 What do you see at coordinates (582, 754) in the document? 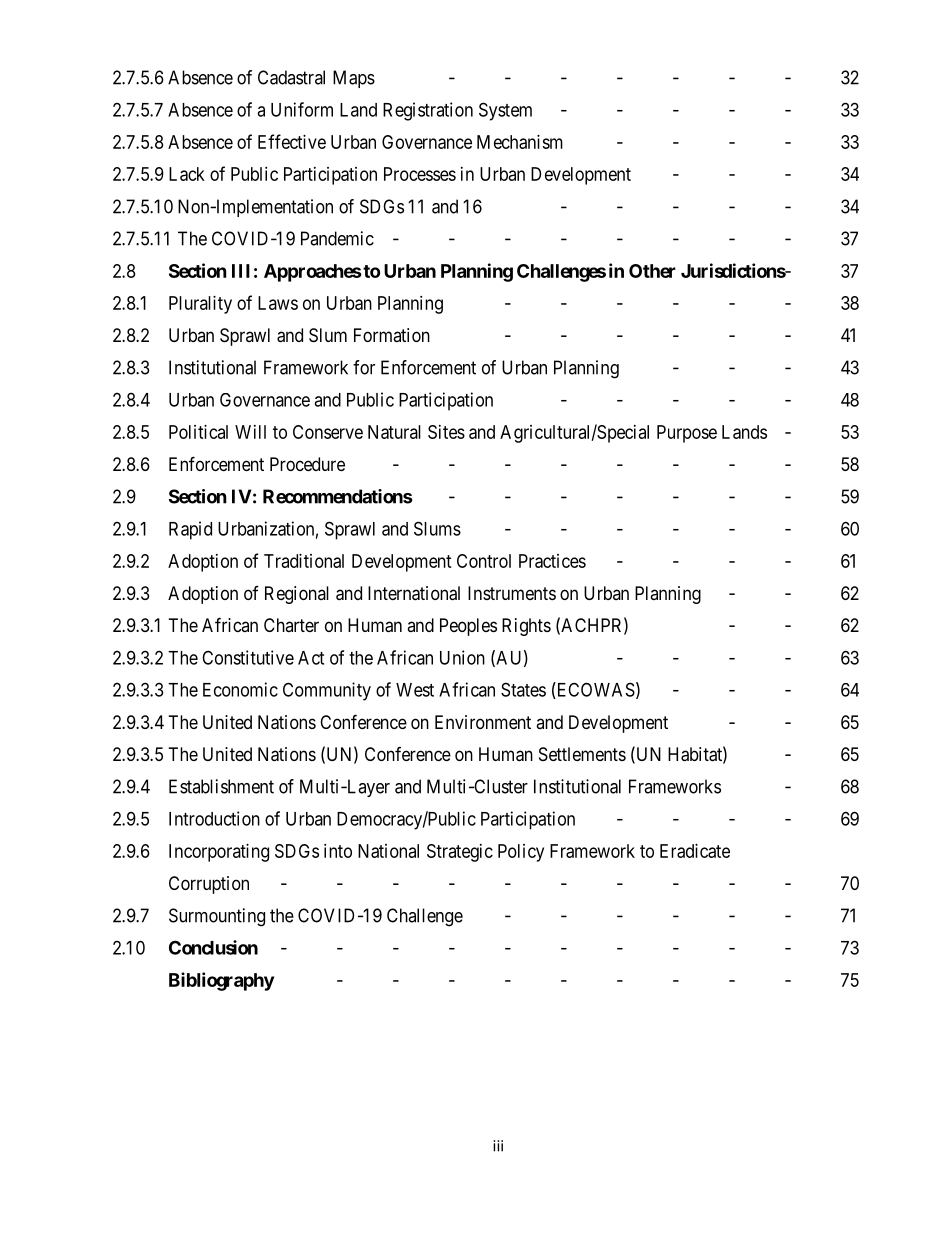
I see `Settlements` at bounding box center [582, 754].
